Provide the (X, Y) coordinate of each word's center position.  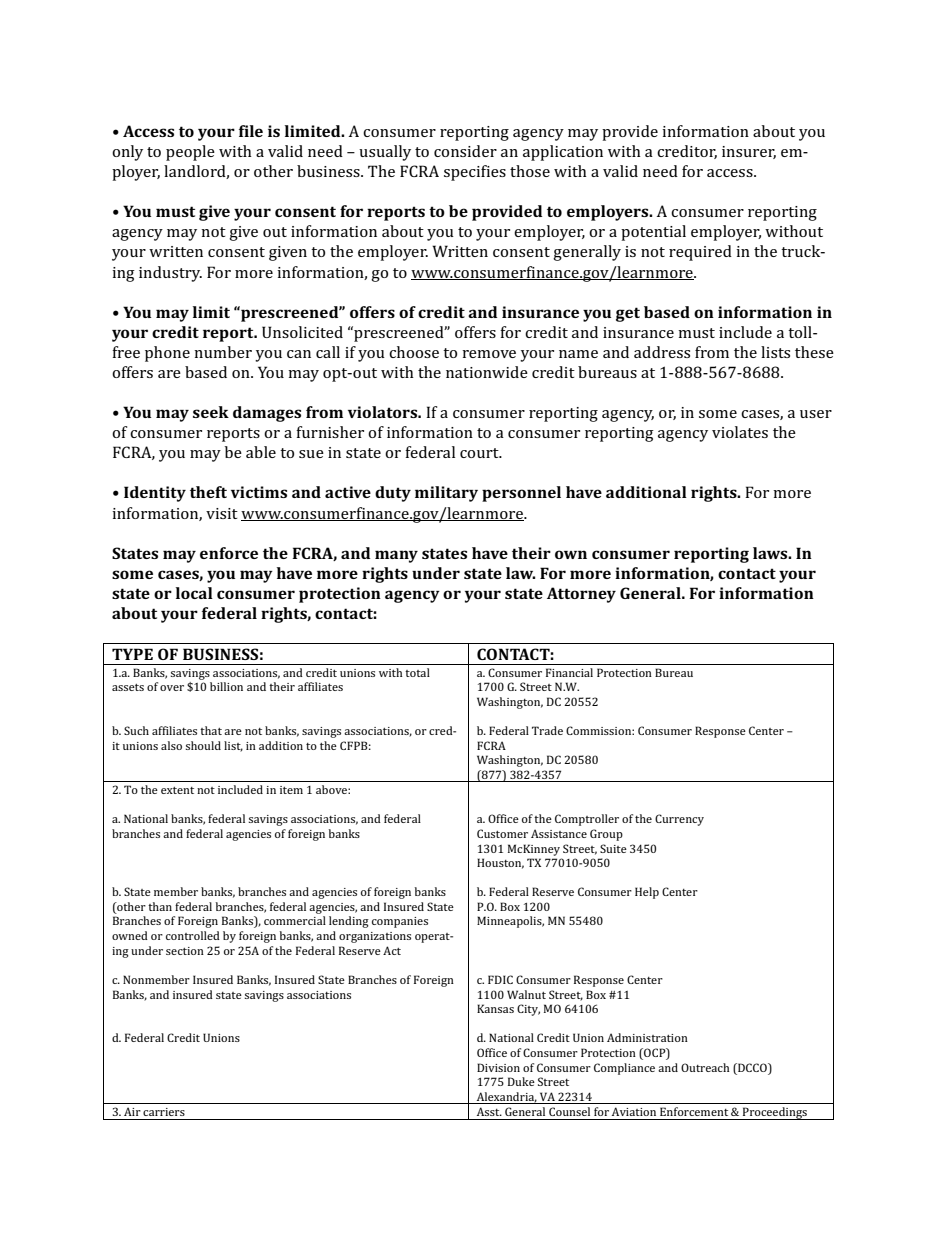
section (185, 951)
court (480, 453)
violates (740, 432)
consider (465, 151)
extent (177, 790)
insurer (749, 152)
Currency (679, 820)
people (190, 153)
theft (208, 492)
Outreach (705, 1067)
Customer (502, 833)
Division (498, 1067)
